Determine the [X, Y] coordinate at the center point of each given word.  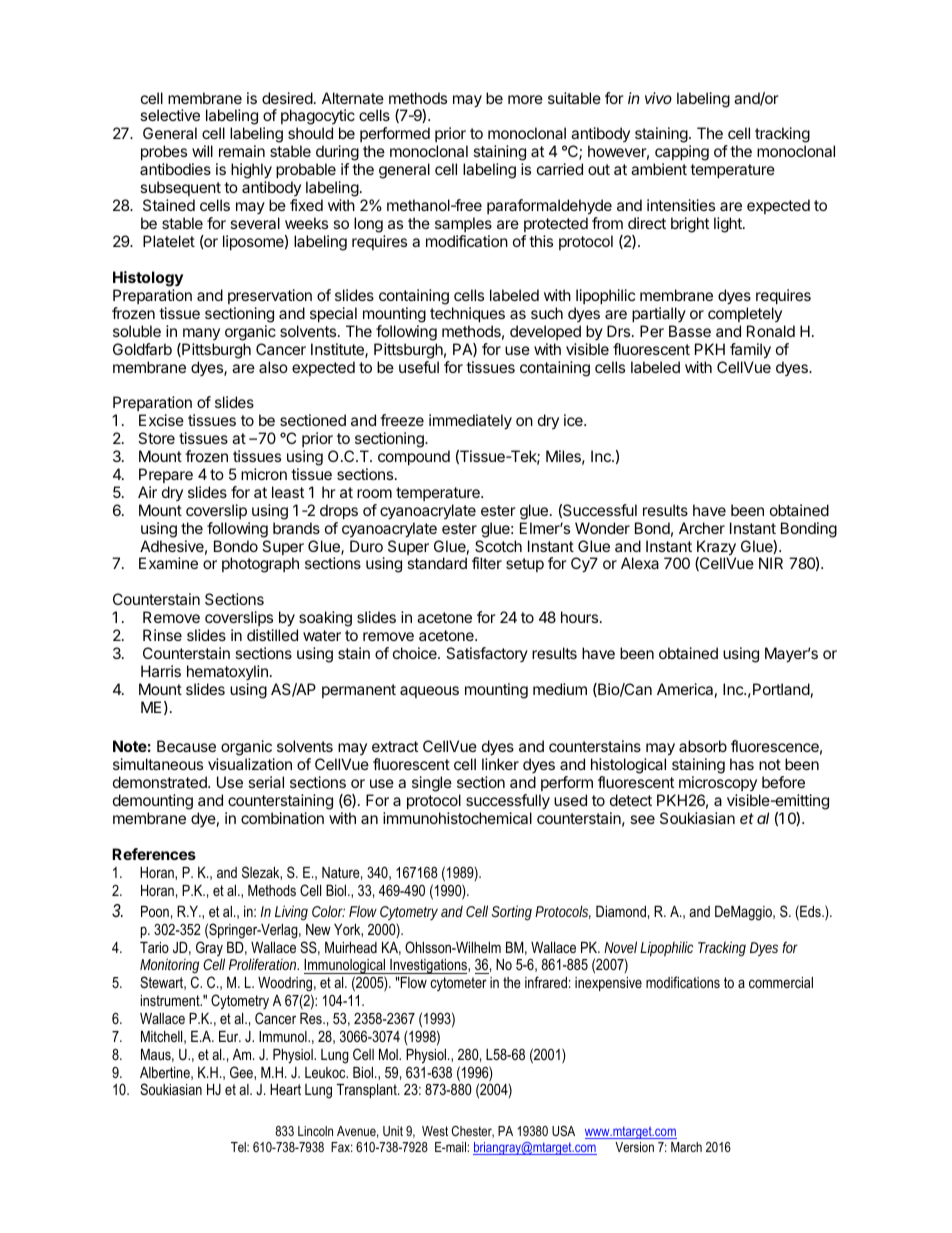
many [201, 334]
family [750, 351]
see [642, 819]
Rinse [162, 635]
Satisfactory [487, 654]
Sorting [511, 913]
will [202, 151]
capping [681, 154]
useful [419, 367]
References [154, 854]
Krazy [716, 549]
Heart [285, 1089]
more [525, 99]
